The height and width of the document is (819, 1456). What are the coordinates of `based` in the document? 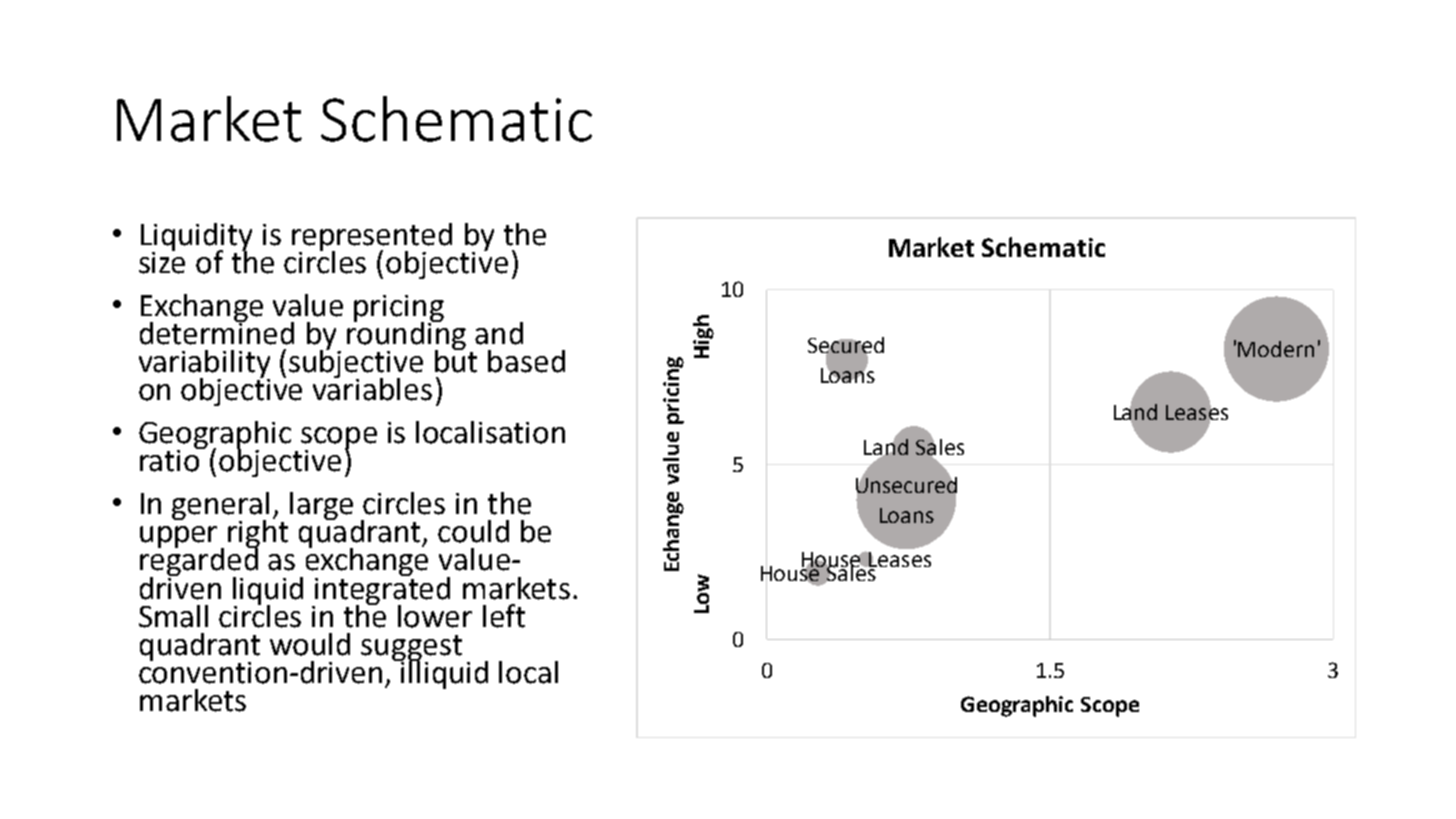 It's located at (526, 361).
